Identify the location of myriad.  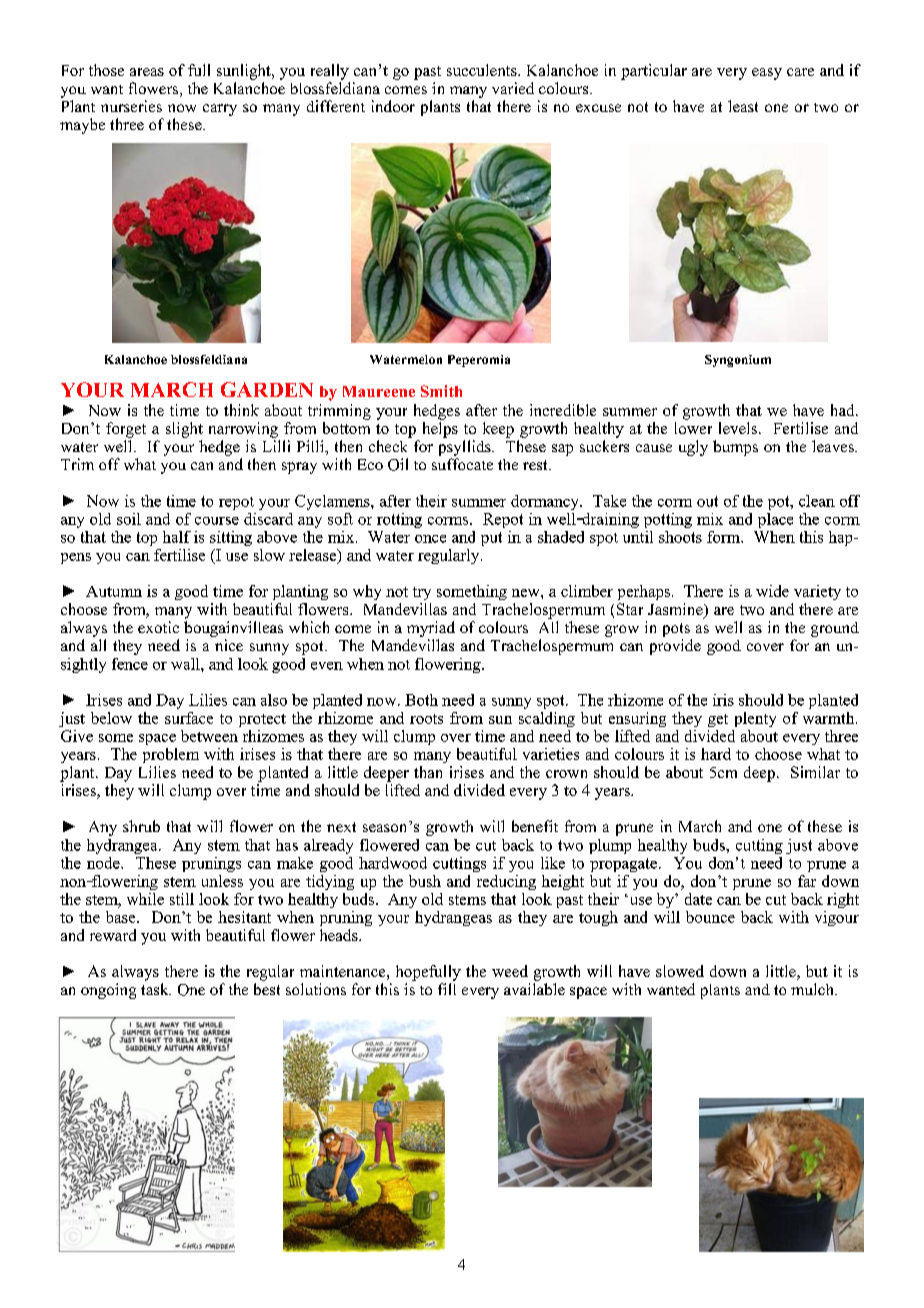
(431, 629).
